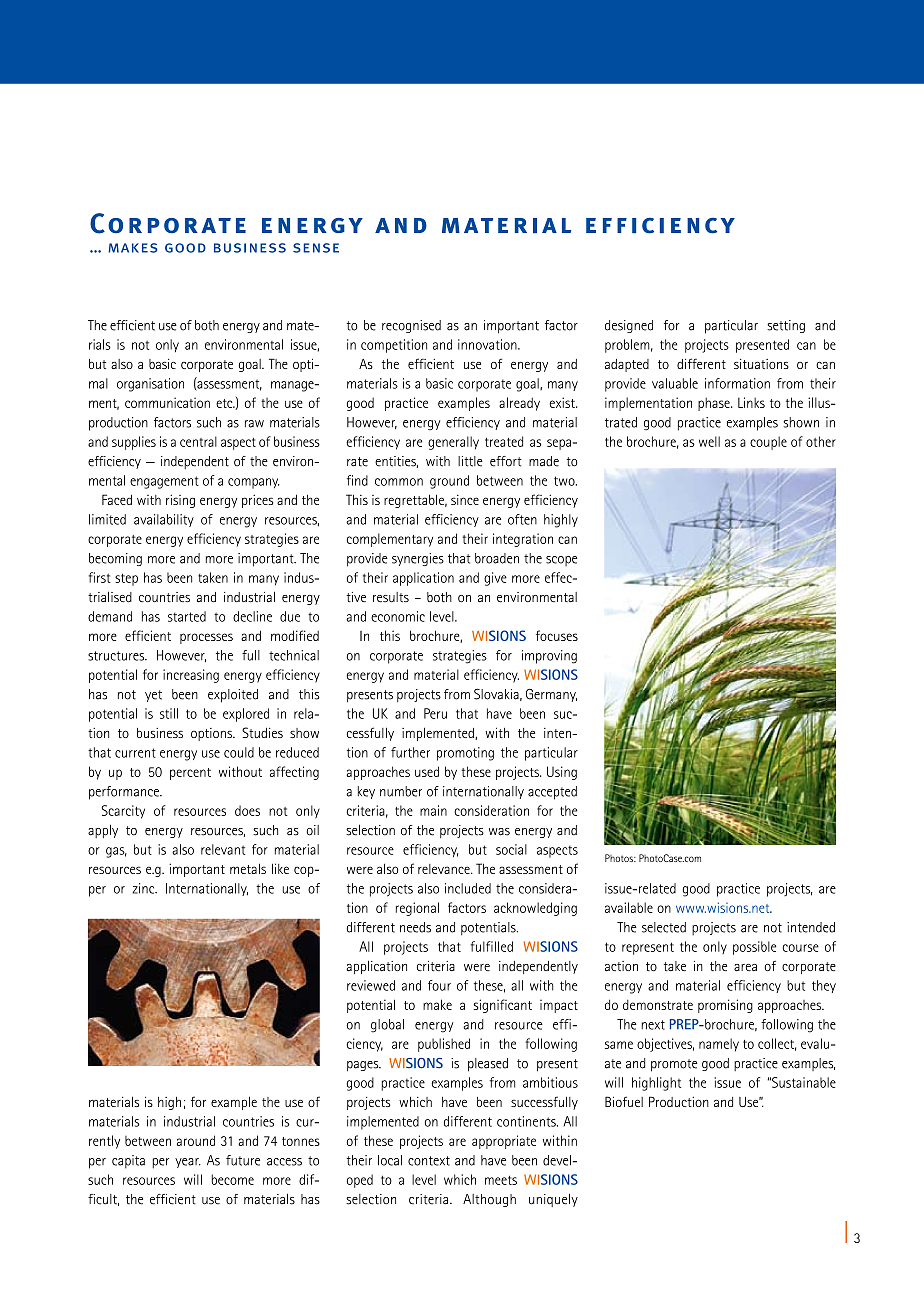  Describe the element at coordinates (435, 713) in the screenshot. I see `Peru` at that location.
